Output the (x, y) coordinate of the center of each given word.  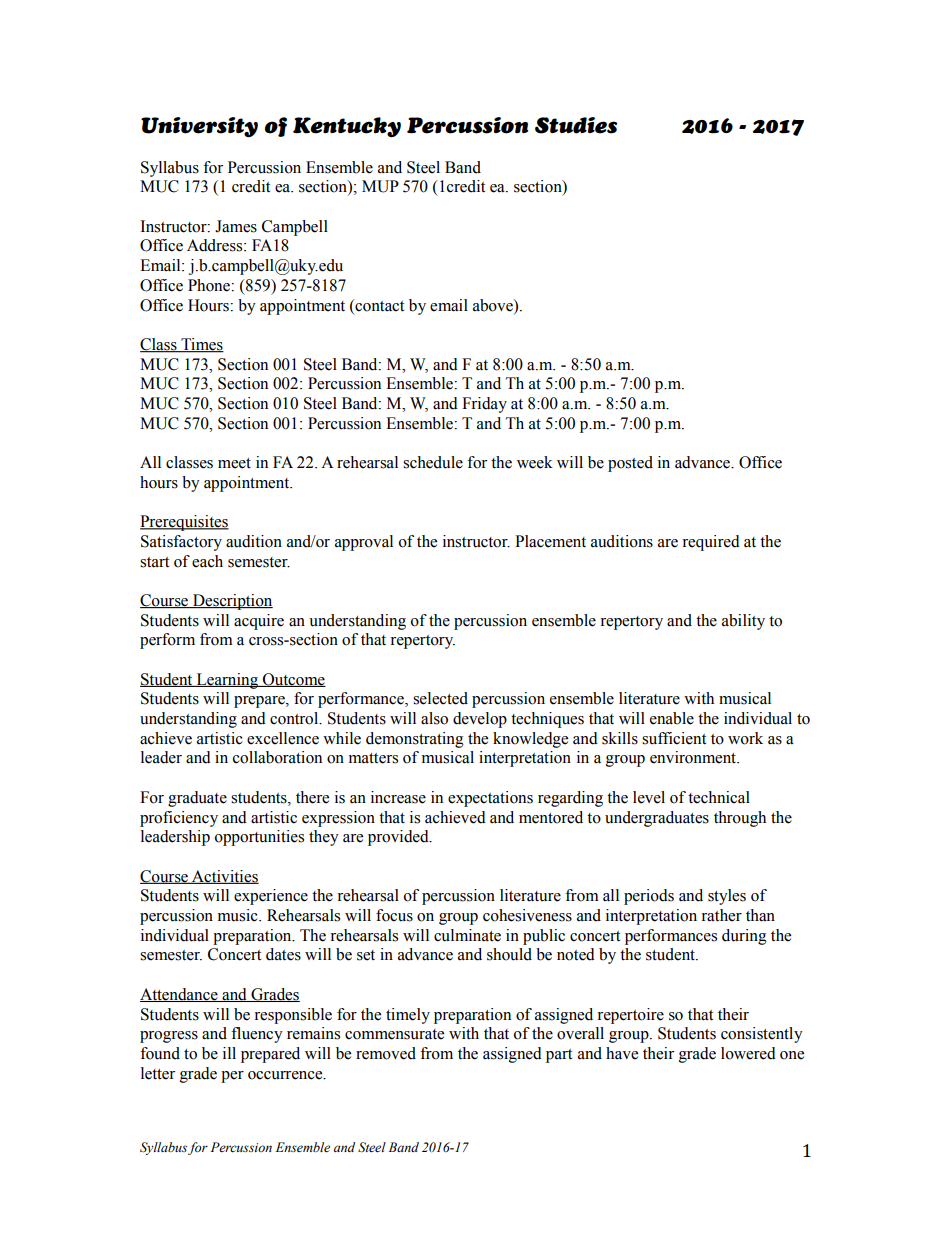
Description (232, 602)
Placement (550, 541)
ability (743, 622)
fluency (257, 1035)
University (199, 127)
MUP (380, 186)
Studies (576, 125)
